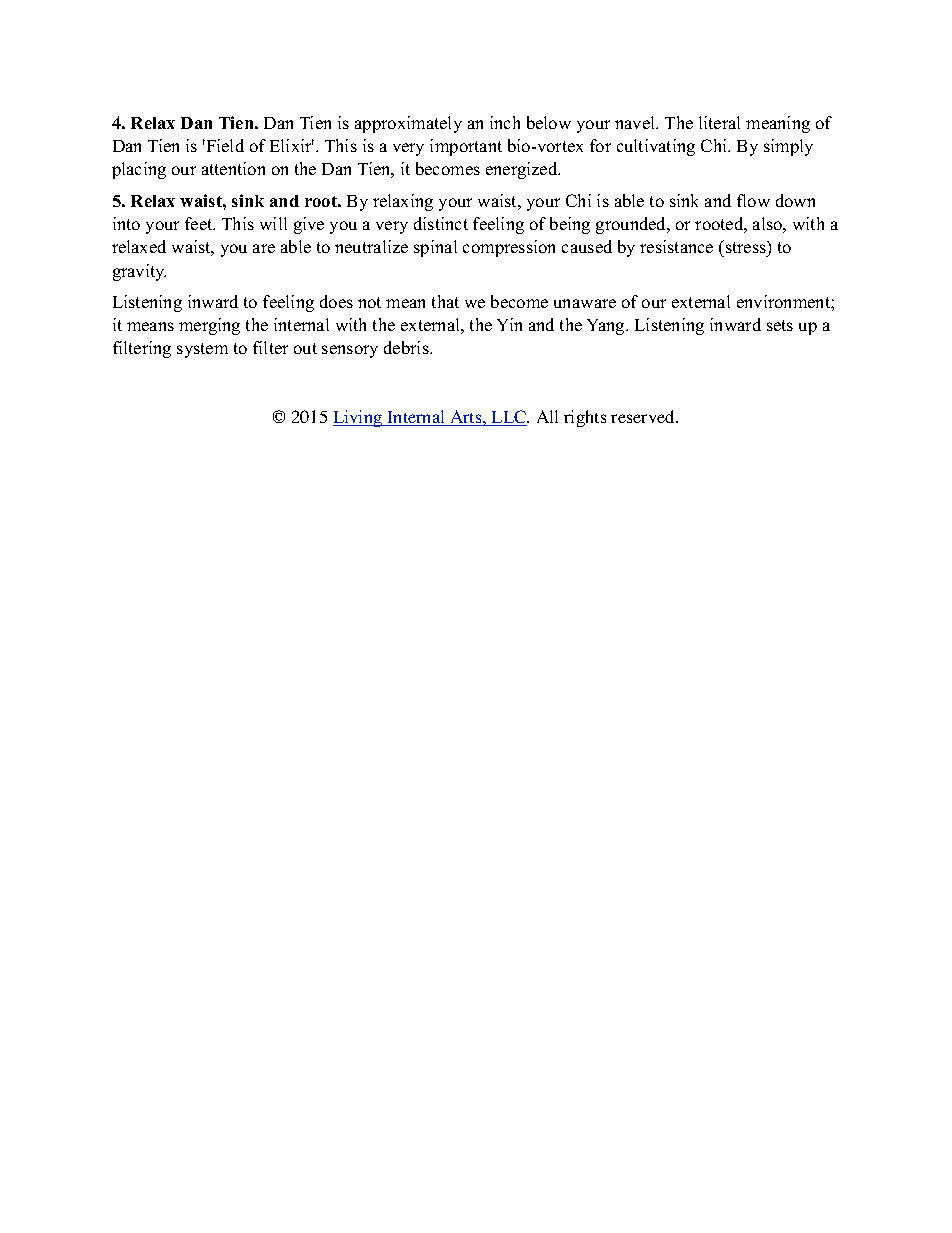 The width and height of the screenshot is (952, 1233). Describe the element at coordinates (632, 225) in the screenshot. I see `grounded` at that location.
